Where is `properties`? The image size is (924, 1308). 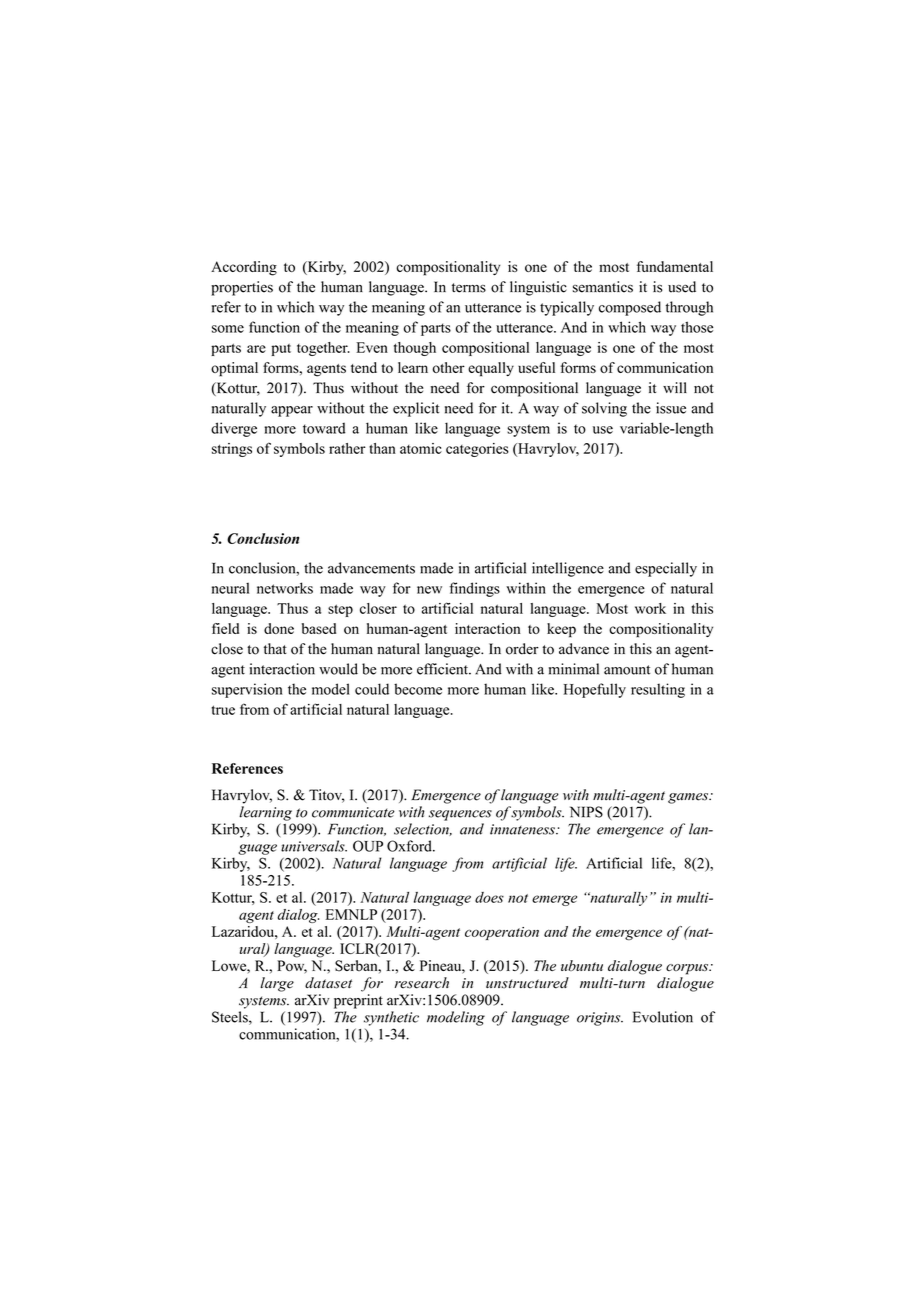 properties is located at coordinates (242, 288).
